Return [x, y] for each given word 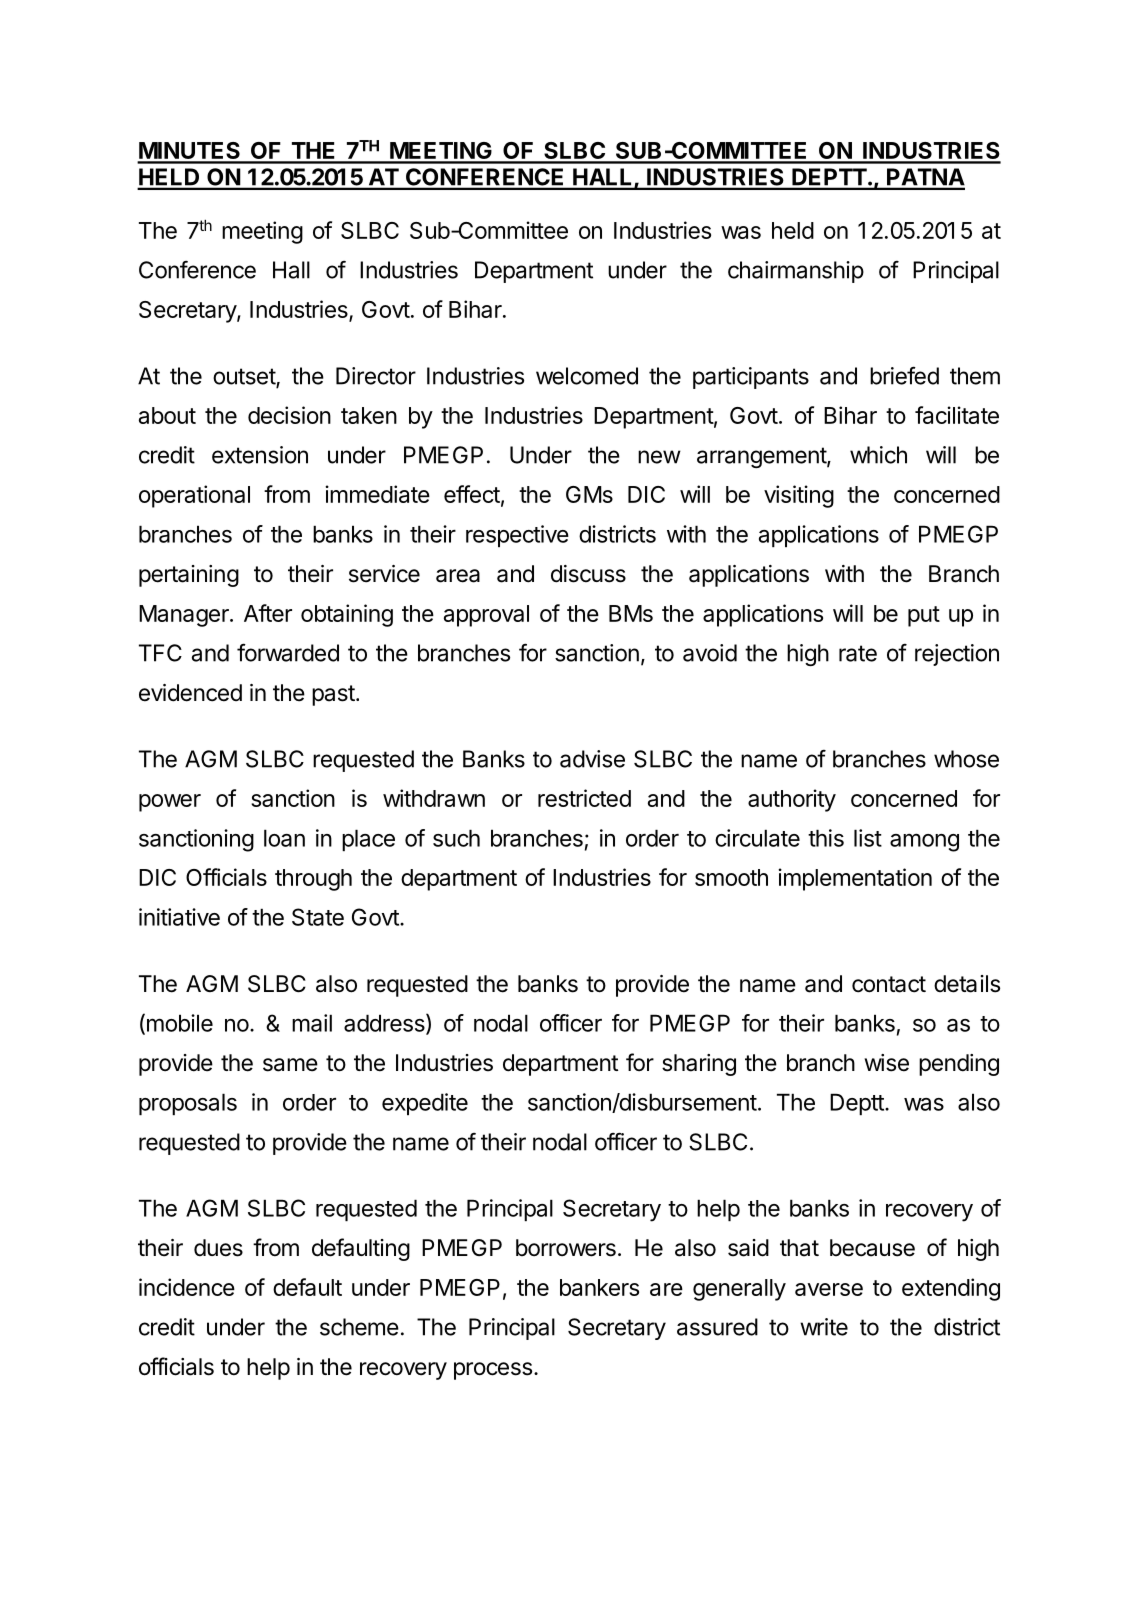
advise [592, 759]
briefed [904, 375]
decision [289, 415]
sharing [699, 1065]
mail [312, 1023]
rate [858, 653]
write [824, 1327]
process [493, 1371]
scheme [359, 1327]
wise [886, 1063]
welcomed [587, 376]
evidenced [190, 693]
